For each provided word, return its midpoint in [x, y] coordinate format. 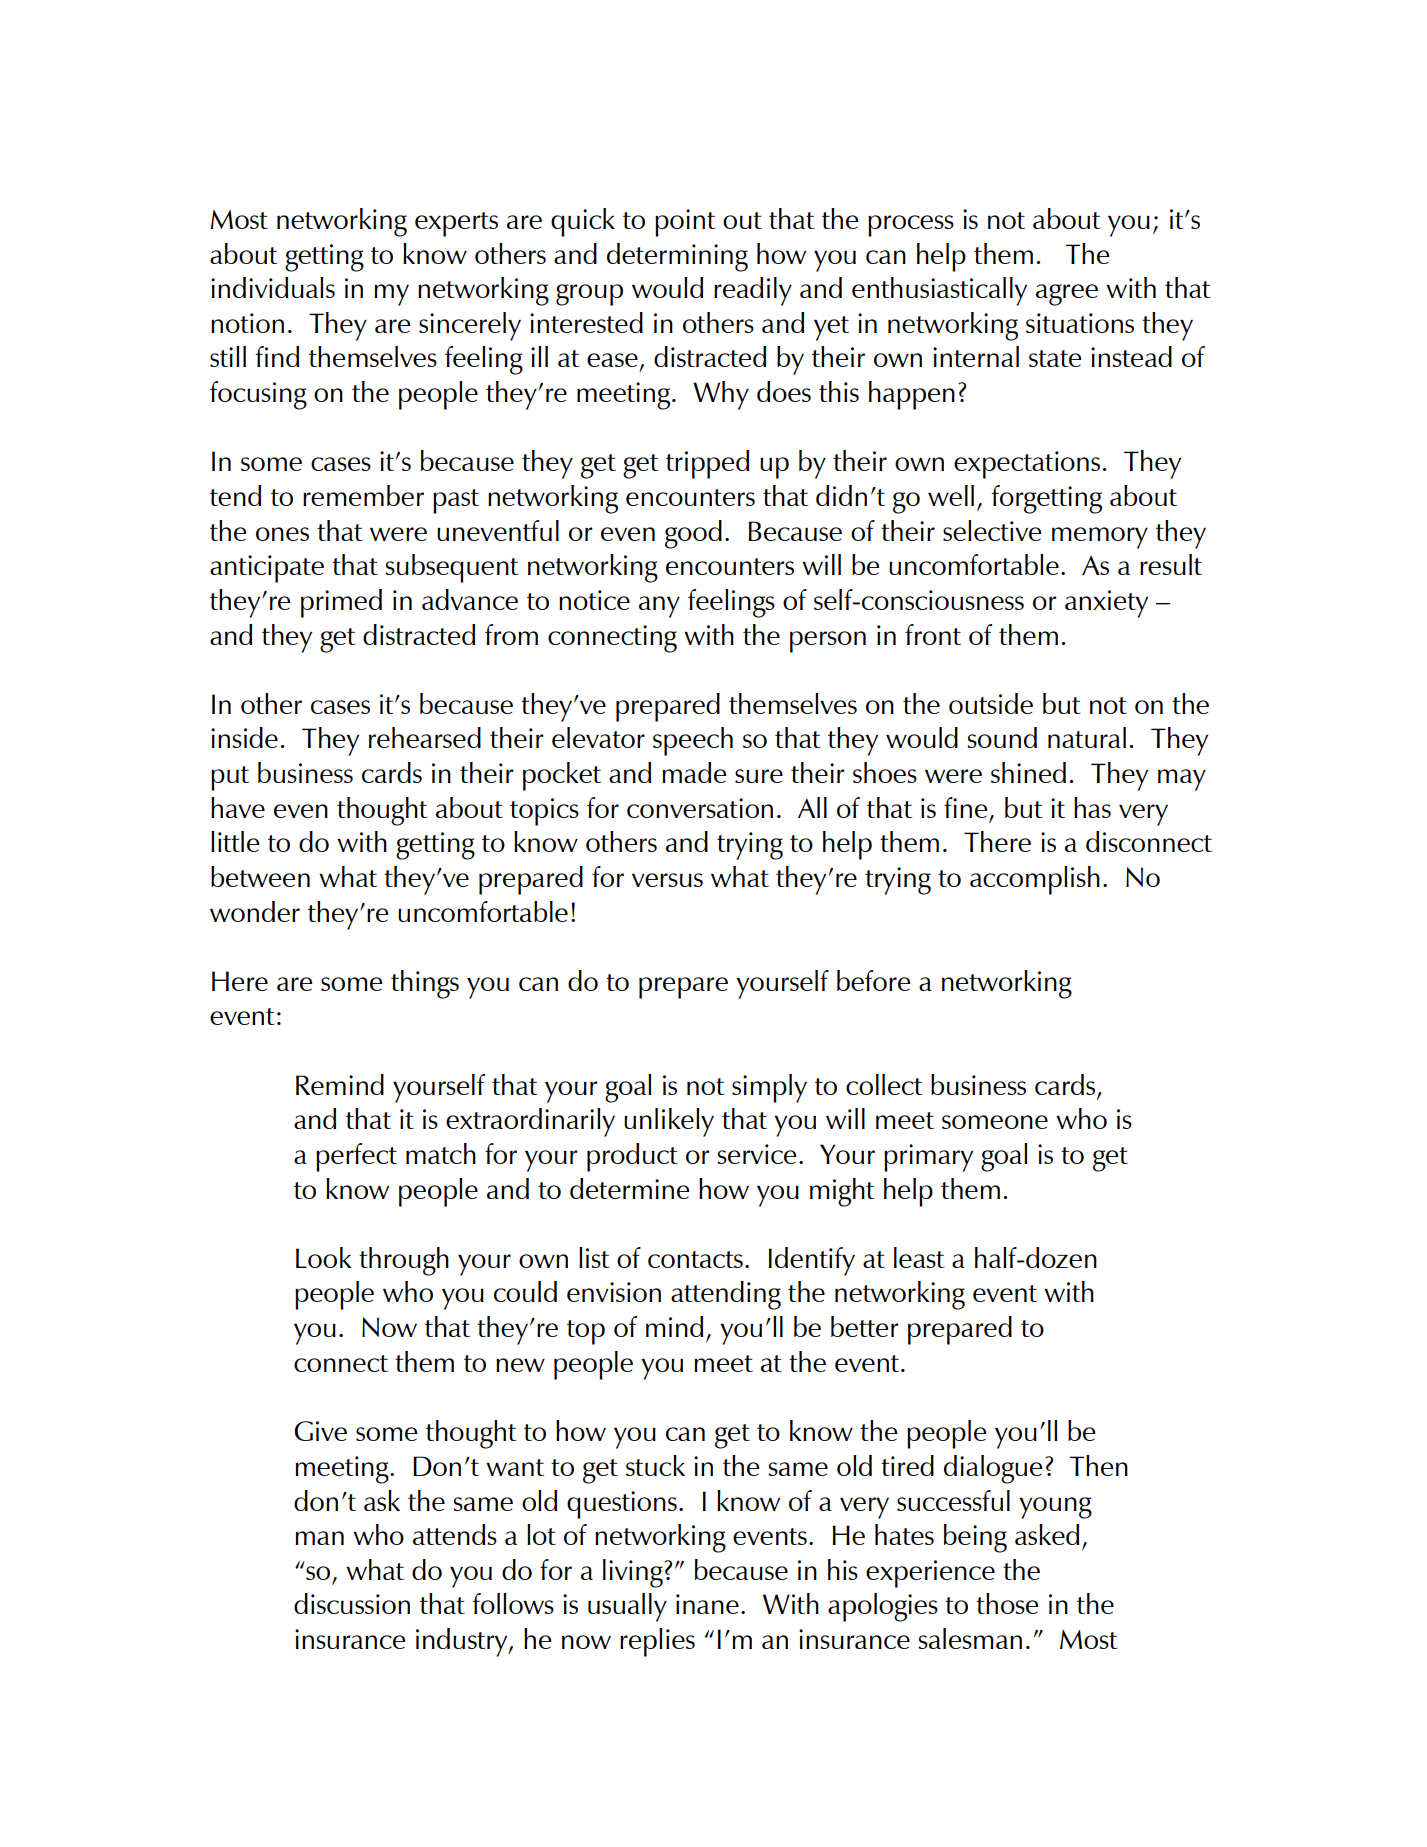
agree [1067, 295]
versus [667, 880]
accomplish [1035, 880]
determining [677, 257]
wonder [255, 911]
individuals [273, 287]
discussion [352, 1603]
